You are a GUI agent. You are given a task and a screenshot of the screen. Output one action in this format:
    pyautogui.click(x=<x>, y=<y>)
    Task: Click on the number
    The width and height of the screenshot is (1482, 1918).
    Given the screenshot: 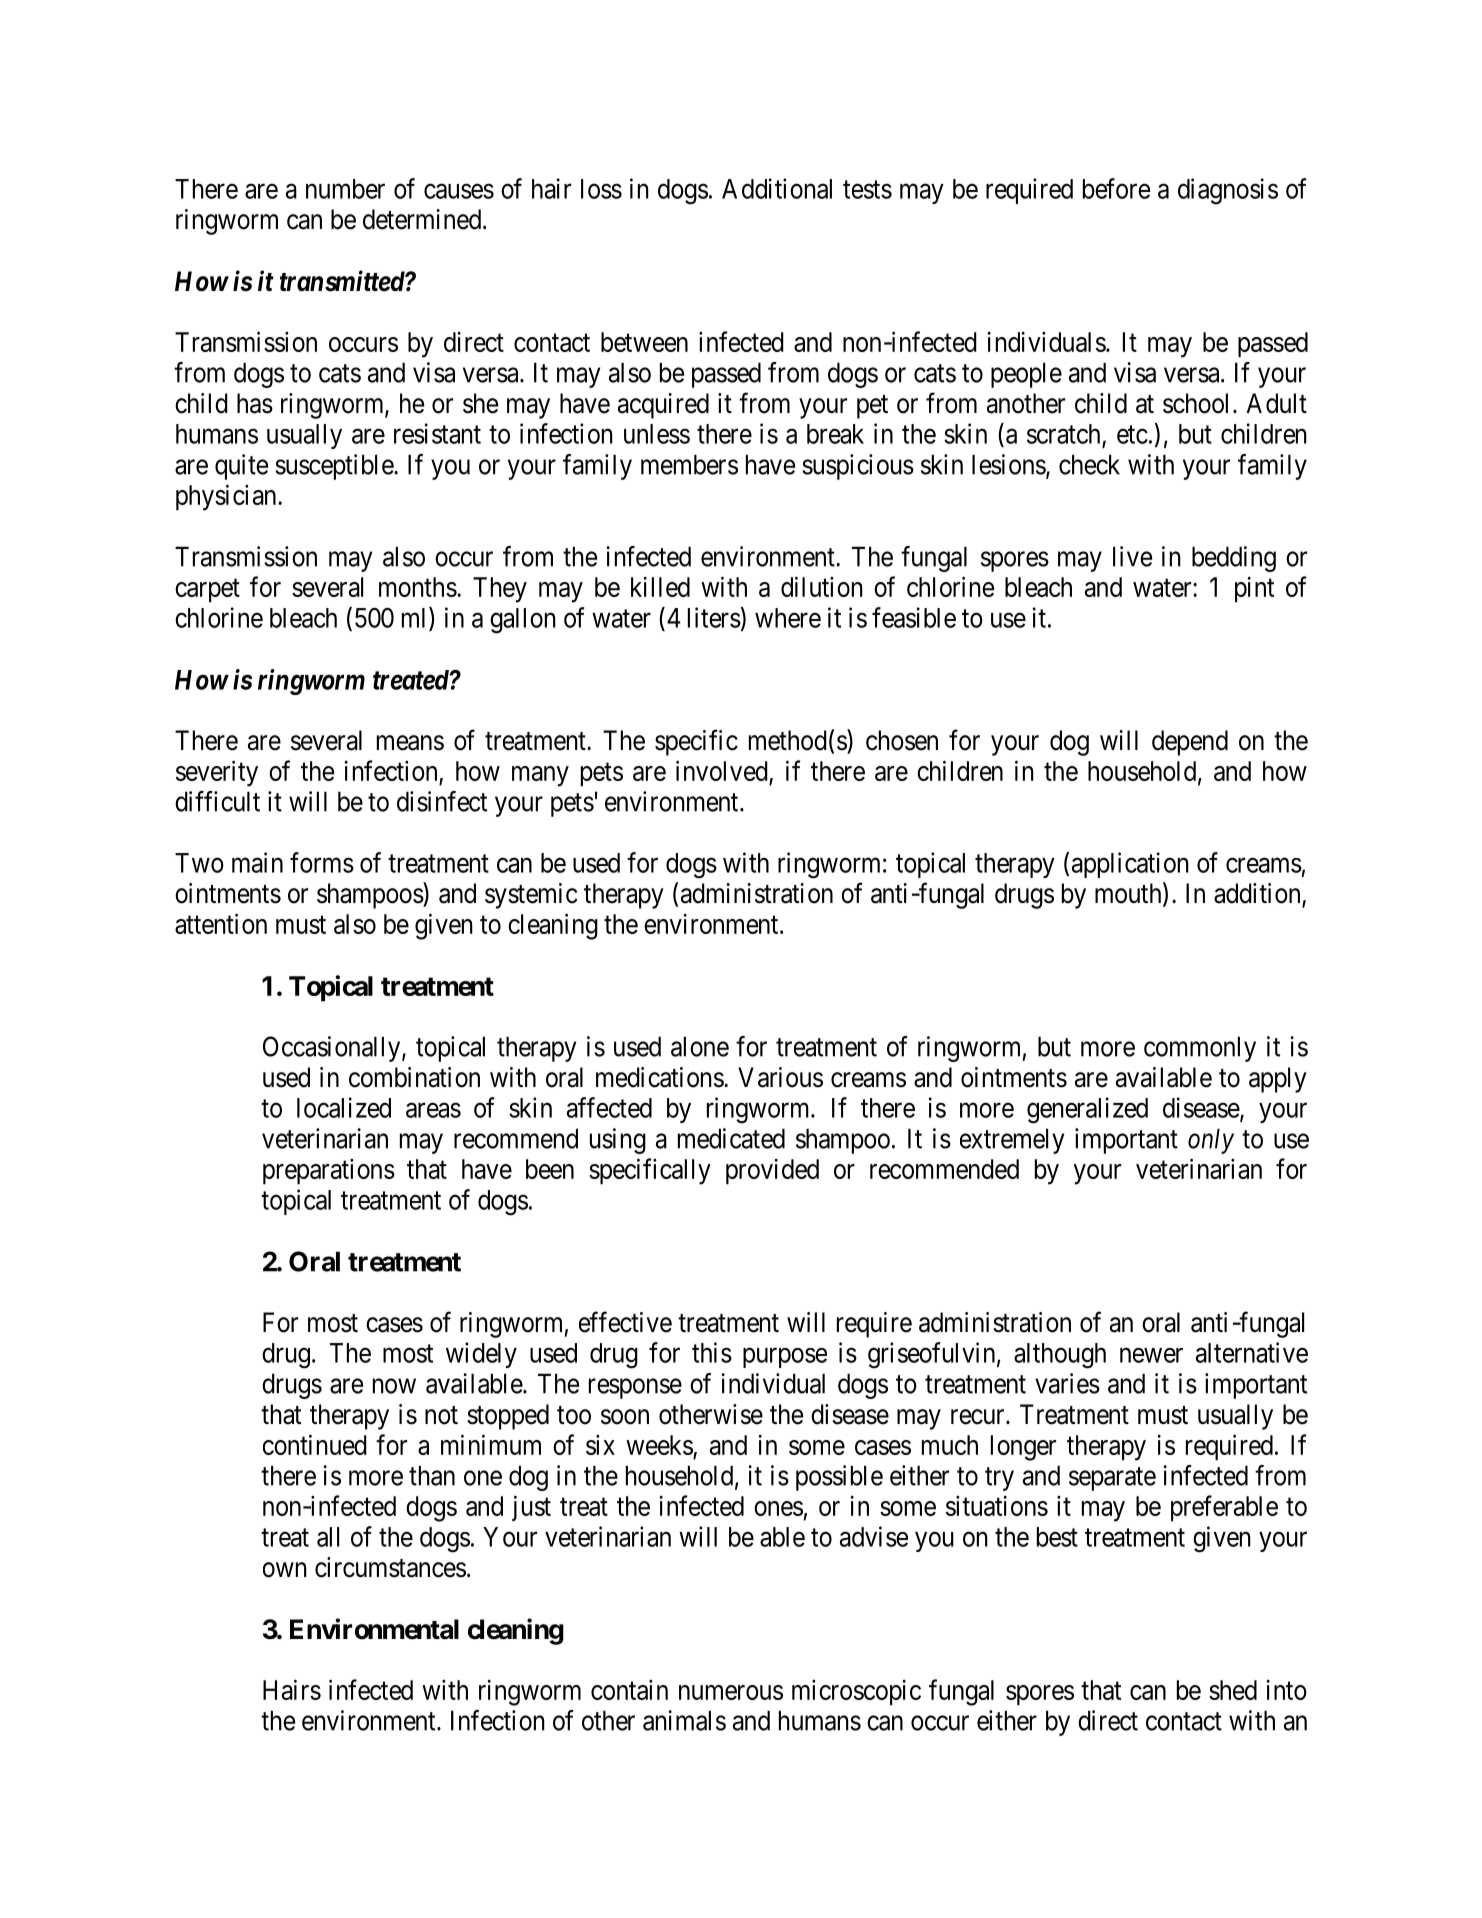 What is the action you would take?
    pyautogui.click(x=345, y=189)
